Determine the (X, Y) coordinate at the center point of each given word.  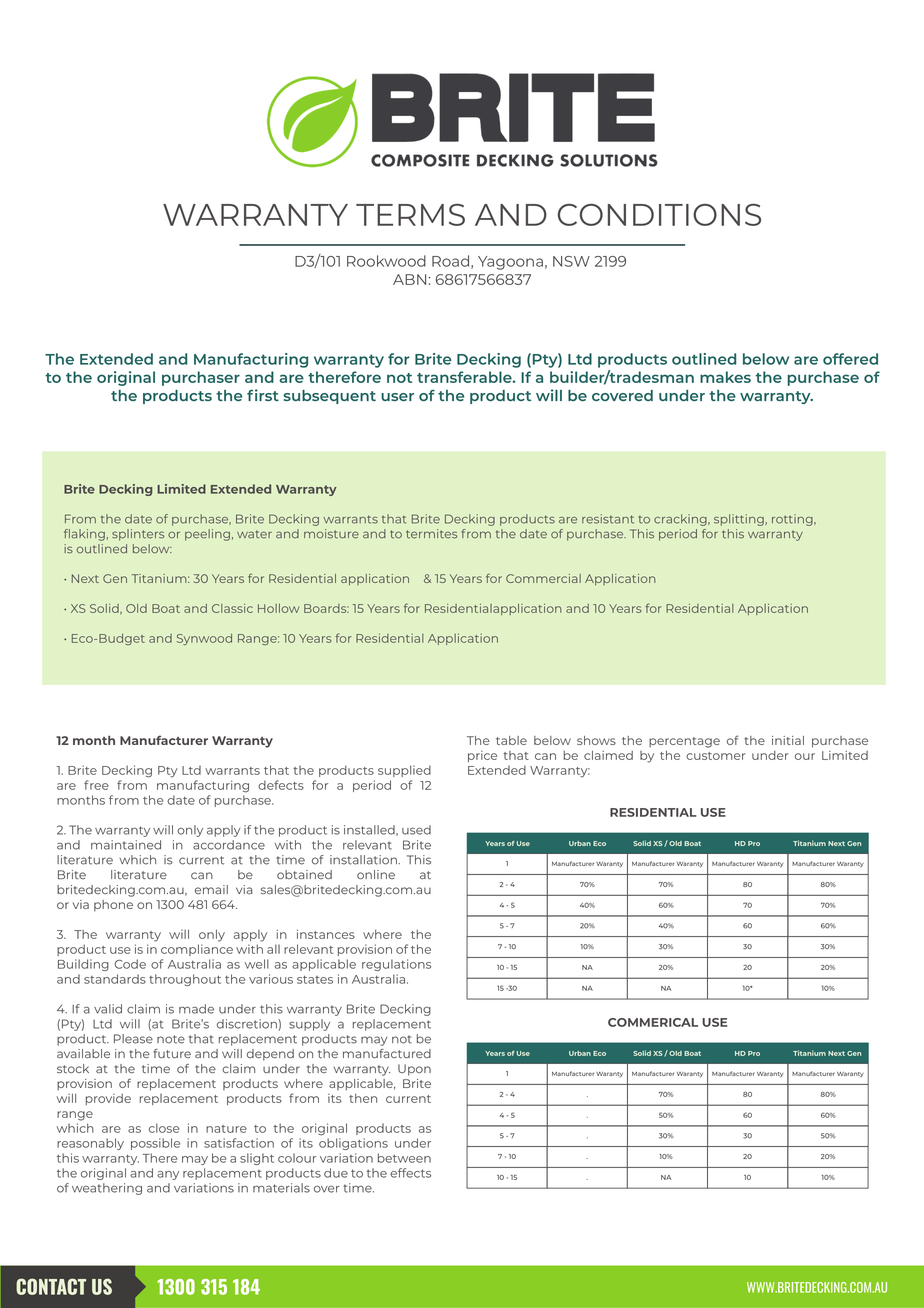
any (168, 1175)
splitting (740, 520)
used (416, 830)
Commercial (543, 578)
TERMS (410, 215)
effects (410, 1173)
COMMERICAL (653, 1022)
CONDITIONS (659, 215)
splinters (138, 535)
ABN (409, 279)
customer (715, 756)
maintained (126, 845)
